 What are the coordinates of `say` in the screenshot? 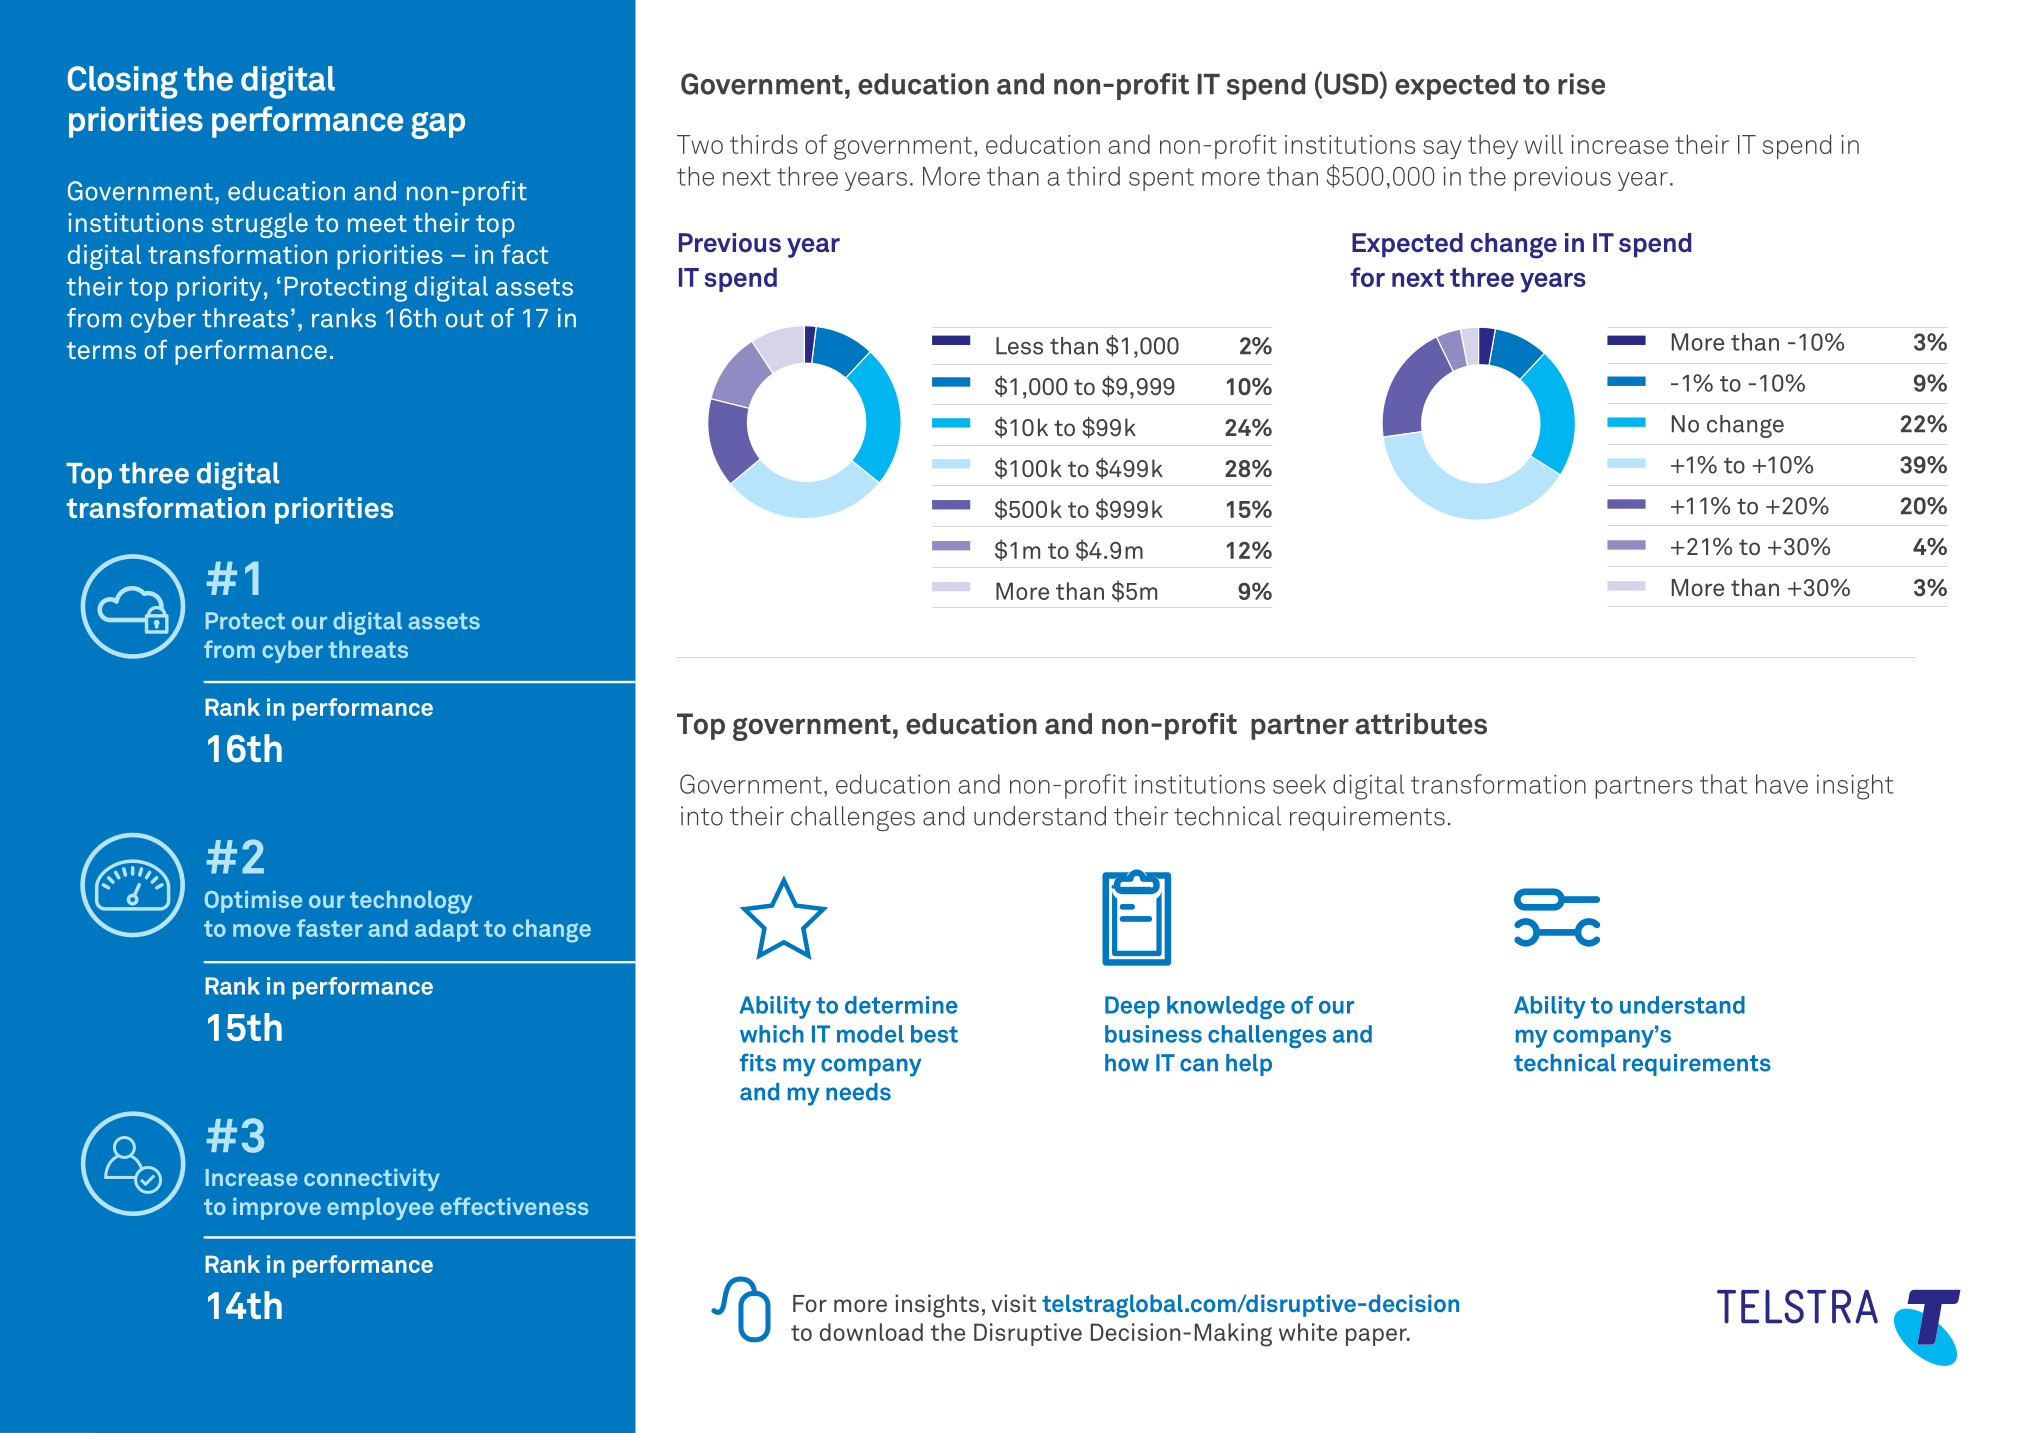 It's located at (1442, 149).
